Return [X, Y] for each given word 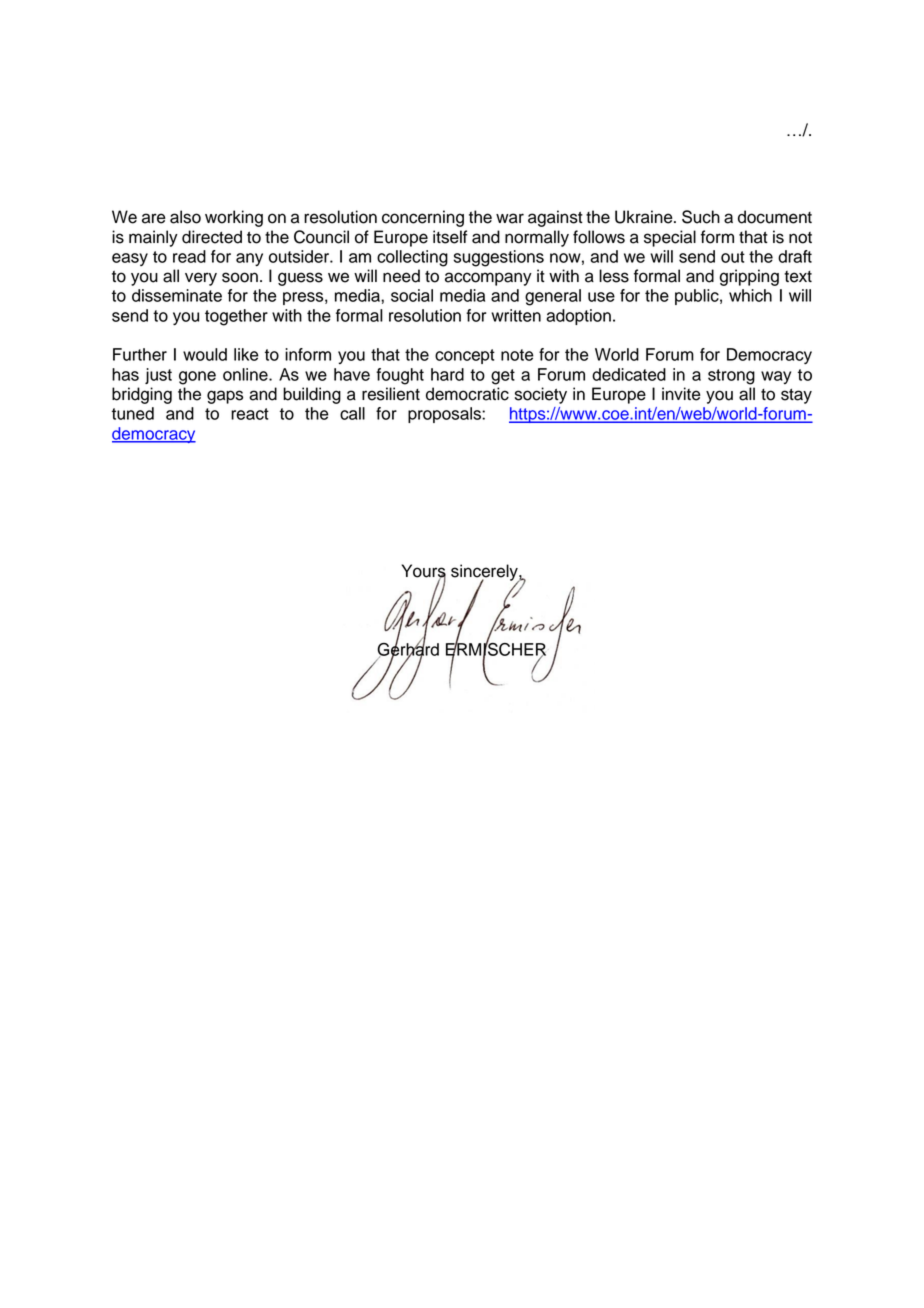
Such [701, 217]
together [236, 317]
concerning [423, 218]
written [516, 315]
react [250, 414]
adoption [578, 317]
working [234, 218]
